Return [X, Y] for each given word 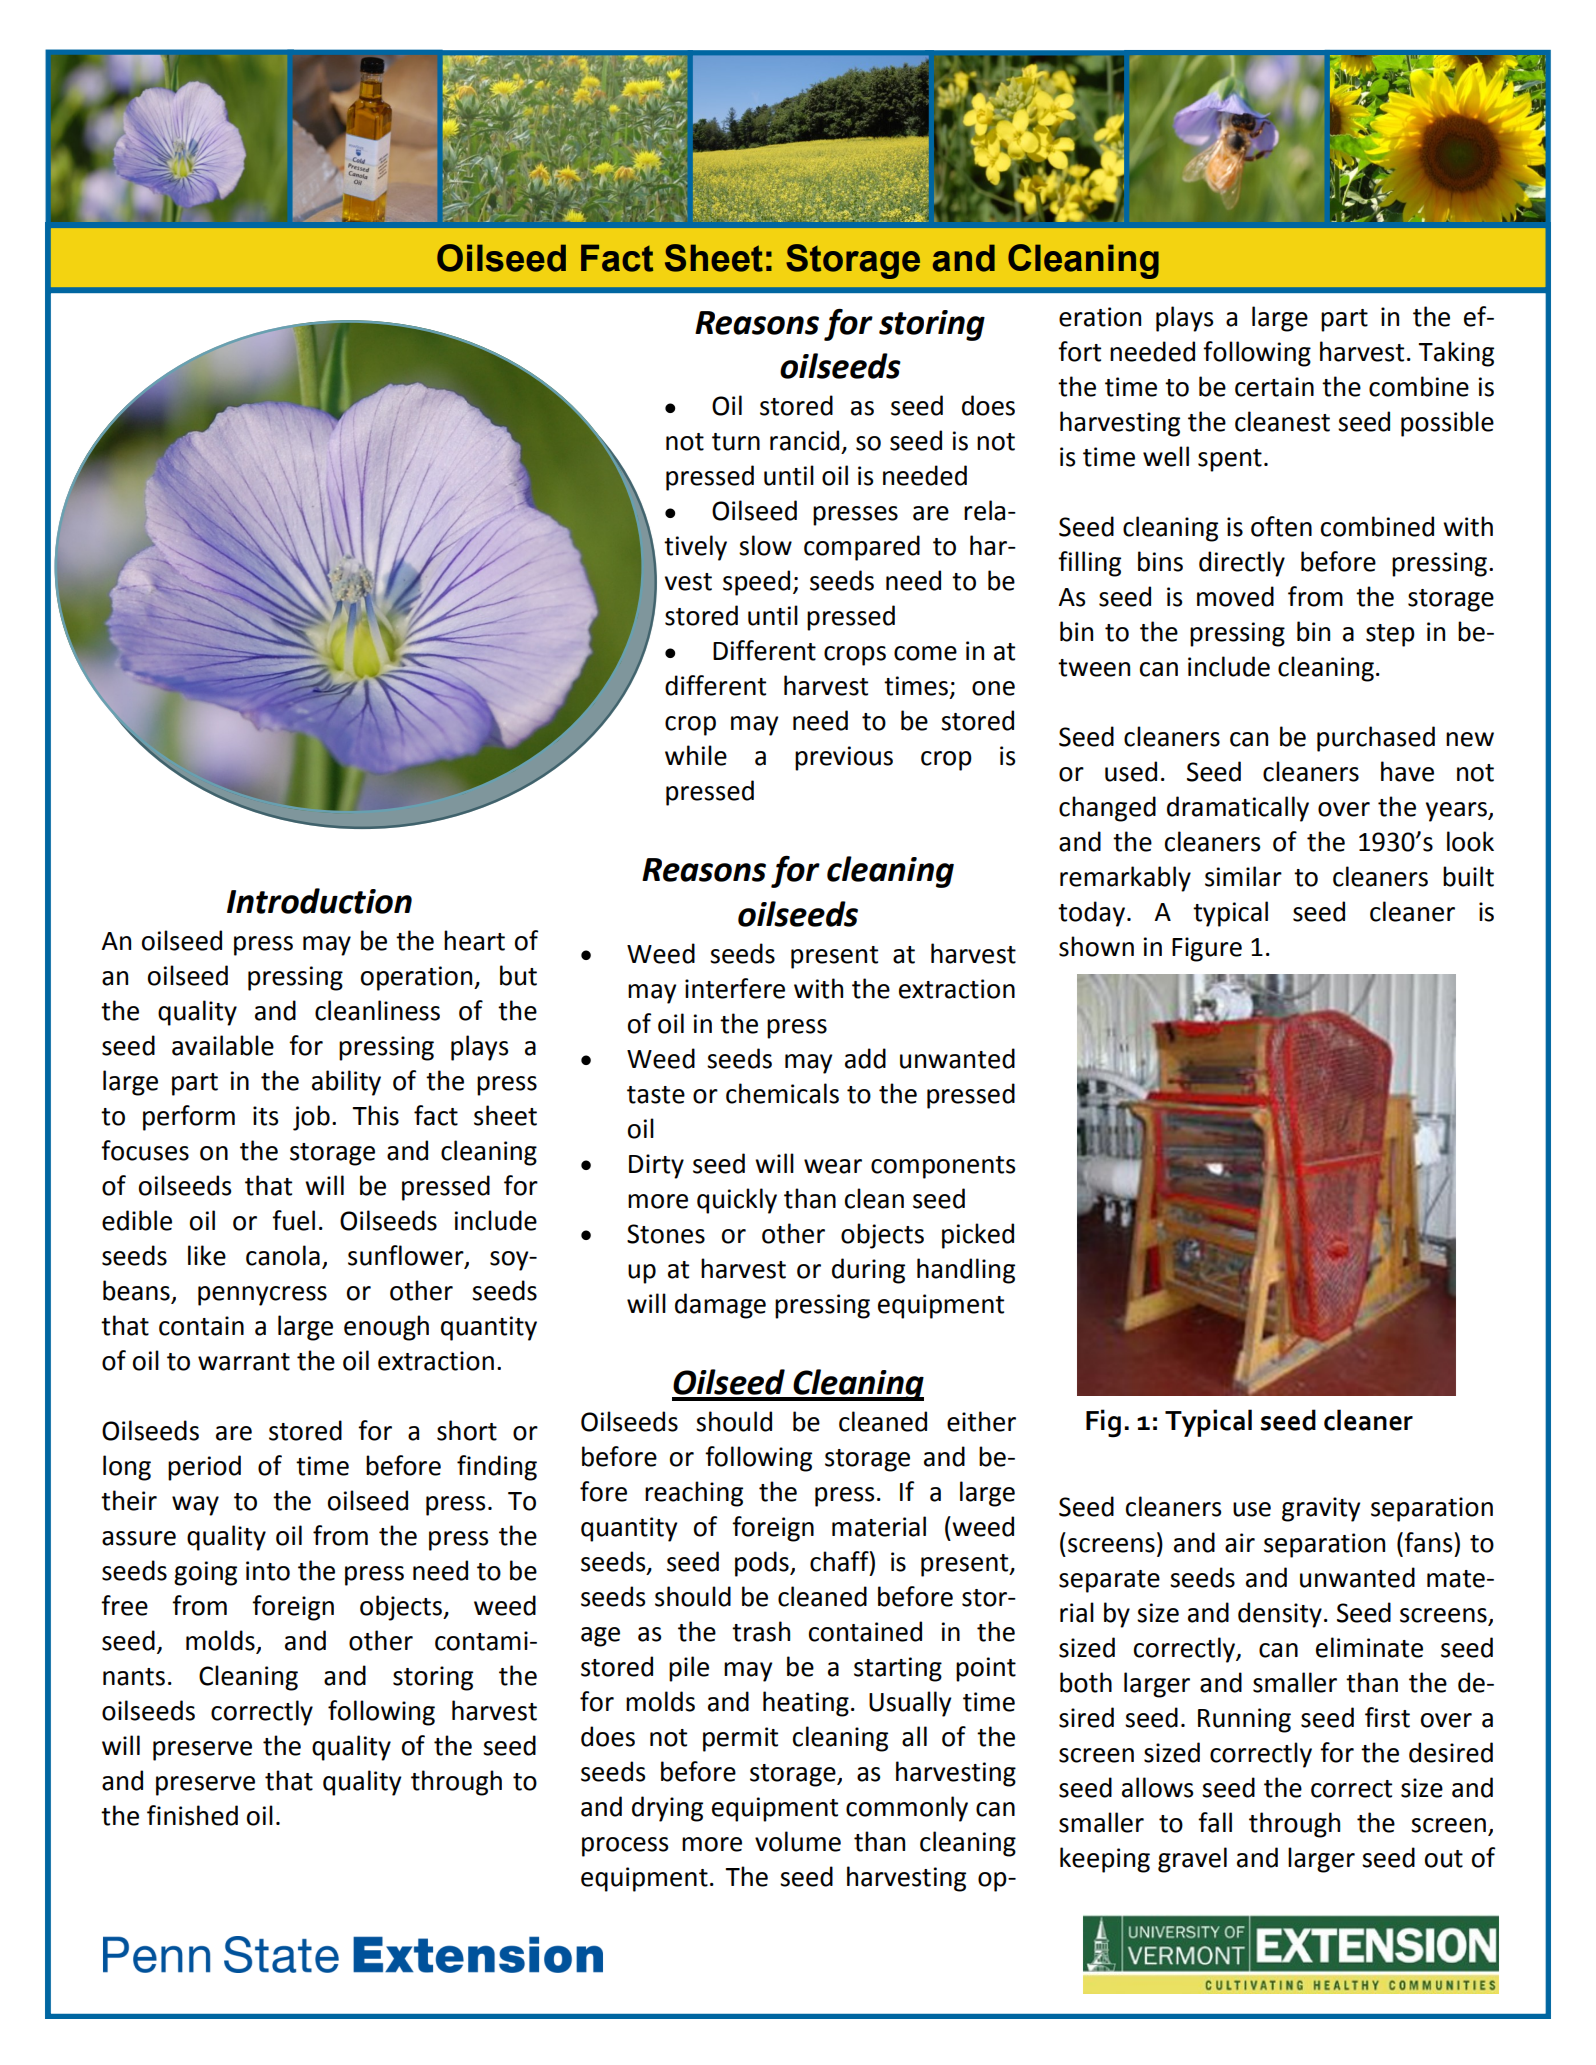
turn [736, 442]
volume [798, 1841]
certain [1274, 387]
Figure [1207, 949]
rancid [804, 440]
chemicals [782, 1093]
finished [192, 1815]
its [265, 1116]
